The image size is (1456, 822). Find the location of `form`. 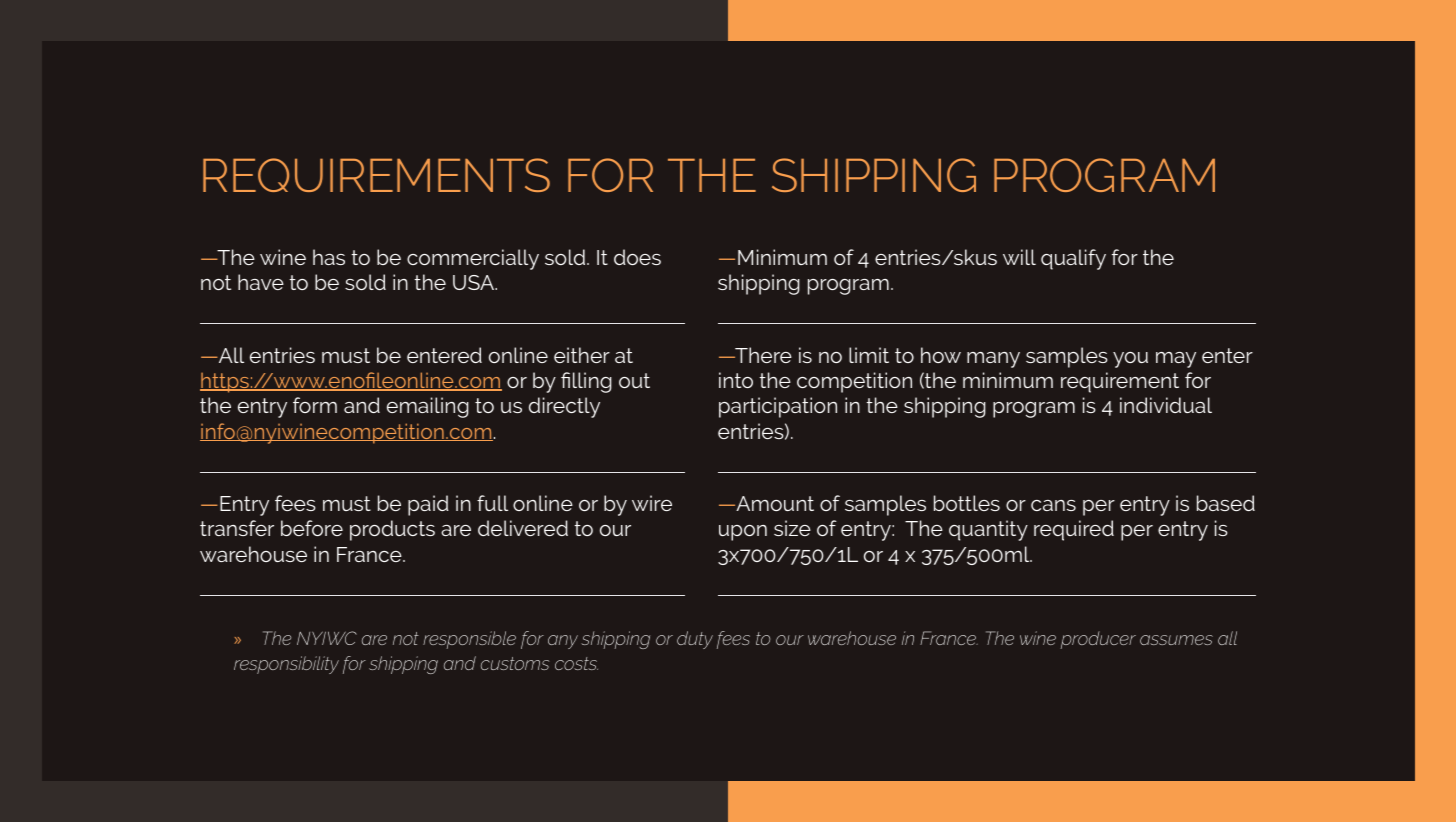

form is located at coordinates (315, 405).
